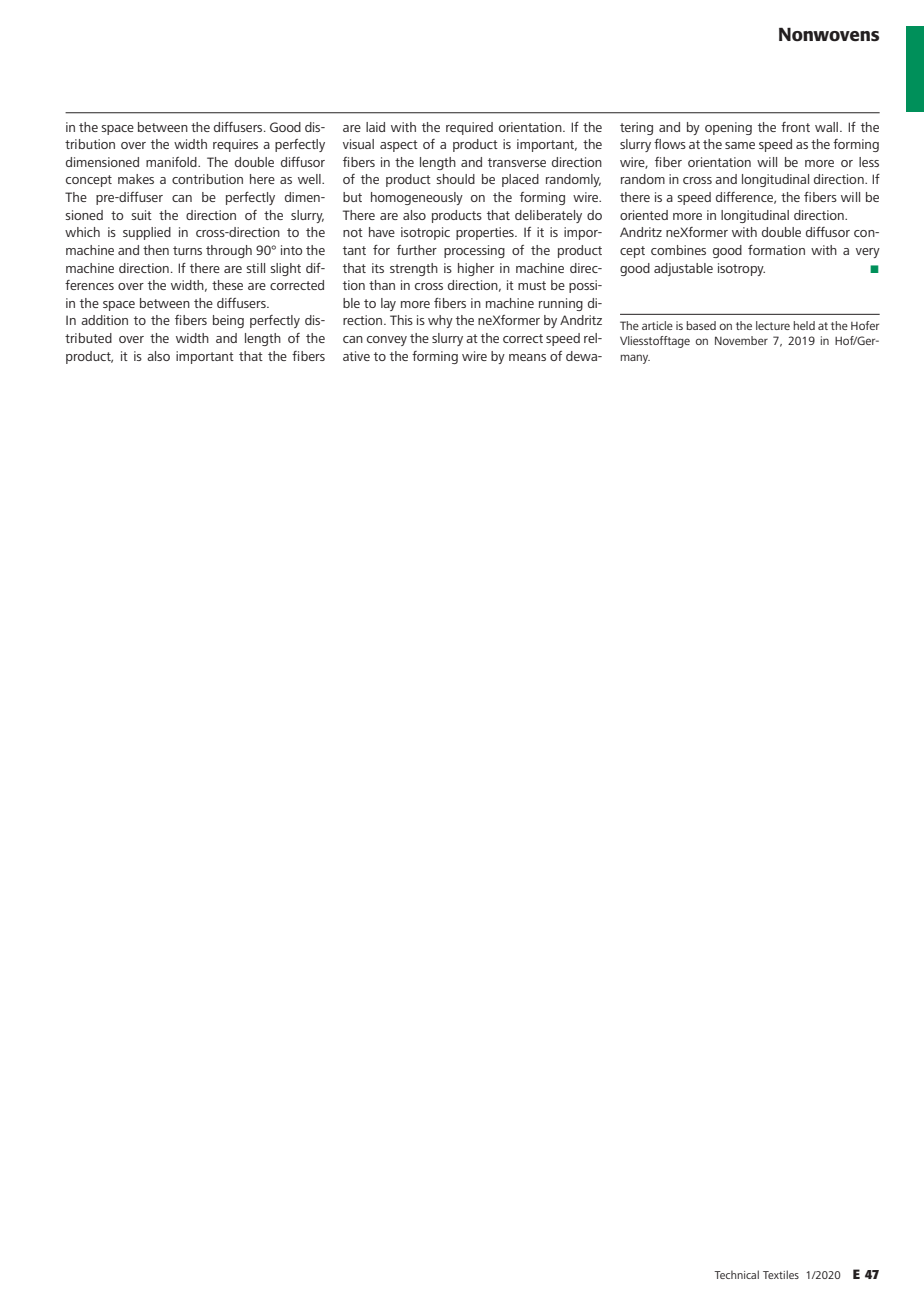 This screenshot has height=1308, width=924. What do you see at coordinates (235, 145) in the screenshot?
I see `requires` at bounding box center [235, 145].
